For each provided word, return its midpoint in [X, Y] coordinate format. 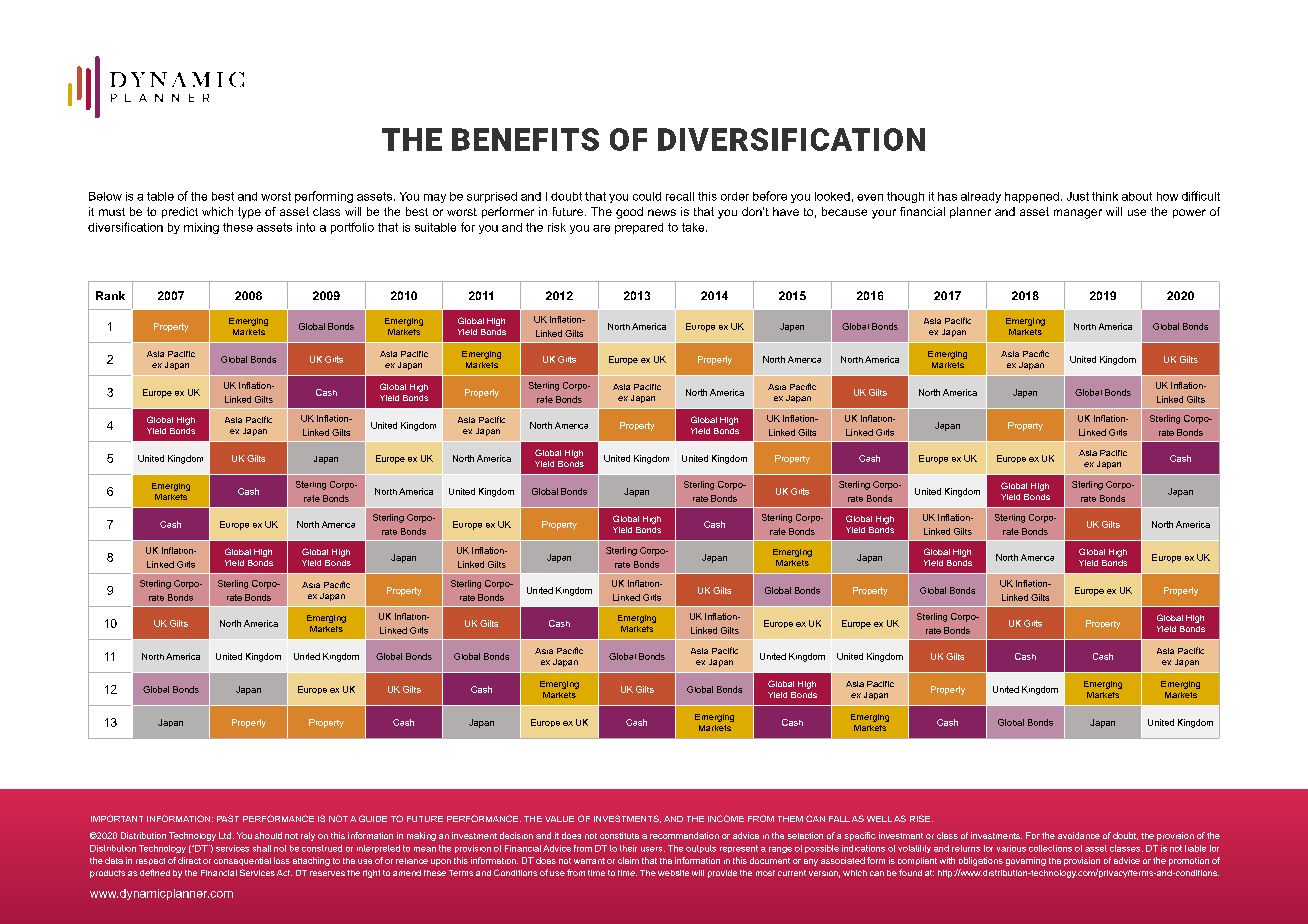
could [647, 196]
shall [262, 848]
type [249, 213]
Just [1078, 196]
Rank [110, 295]
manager [1078, 214]
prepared [639, 228]
